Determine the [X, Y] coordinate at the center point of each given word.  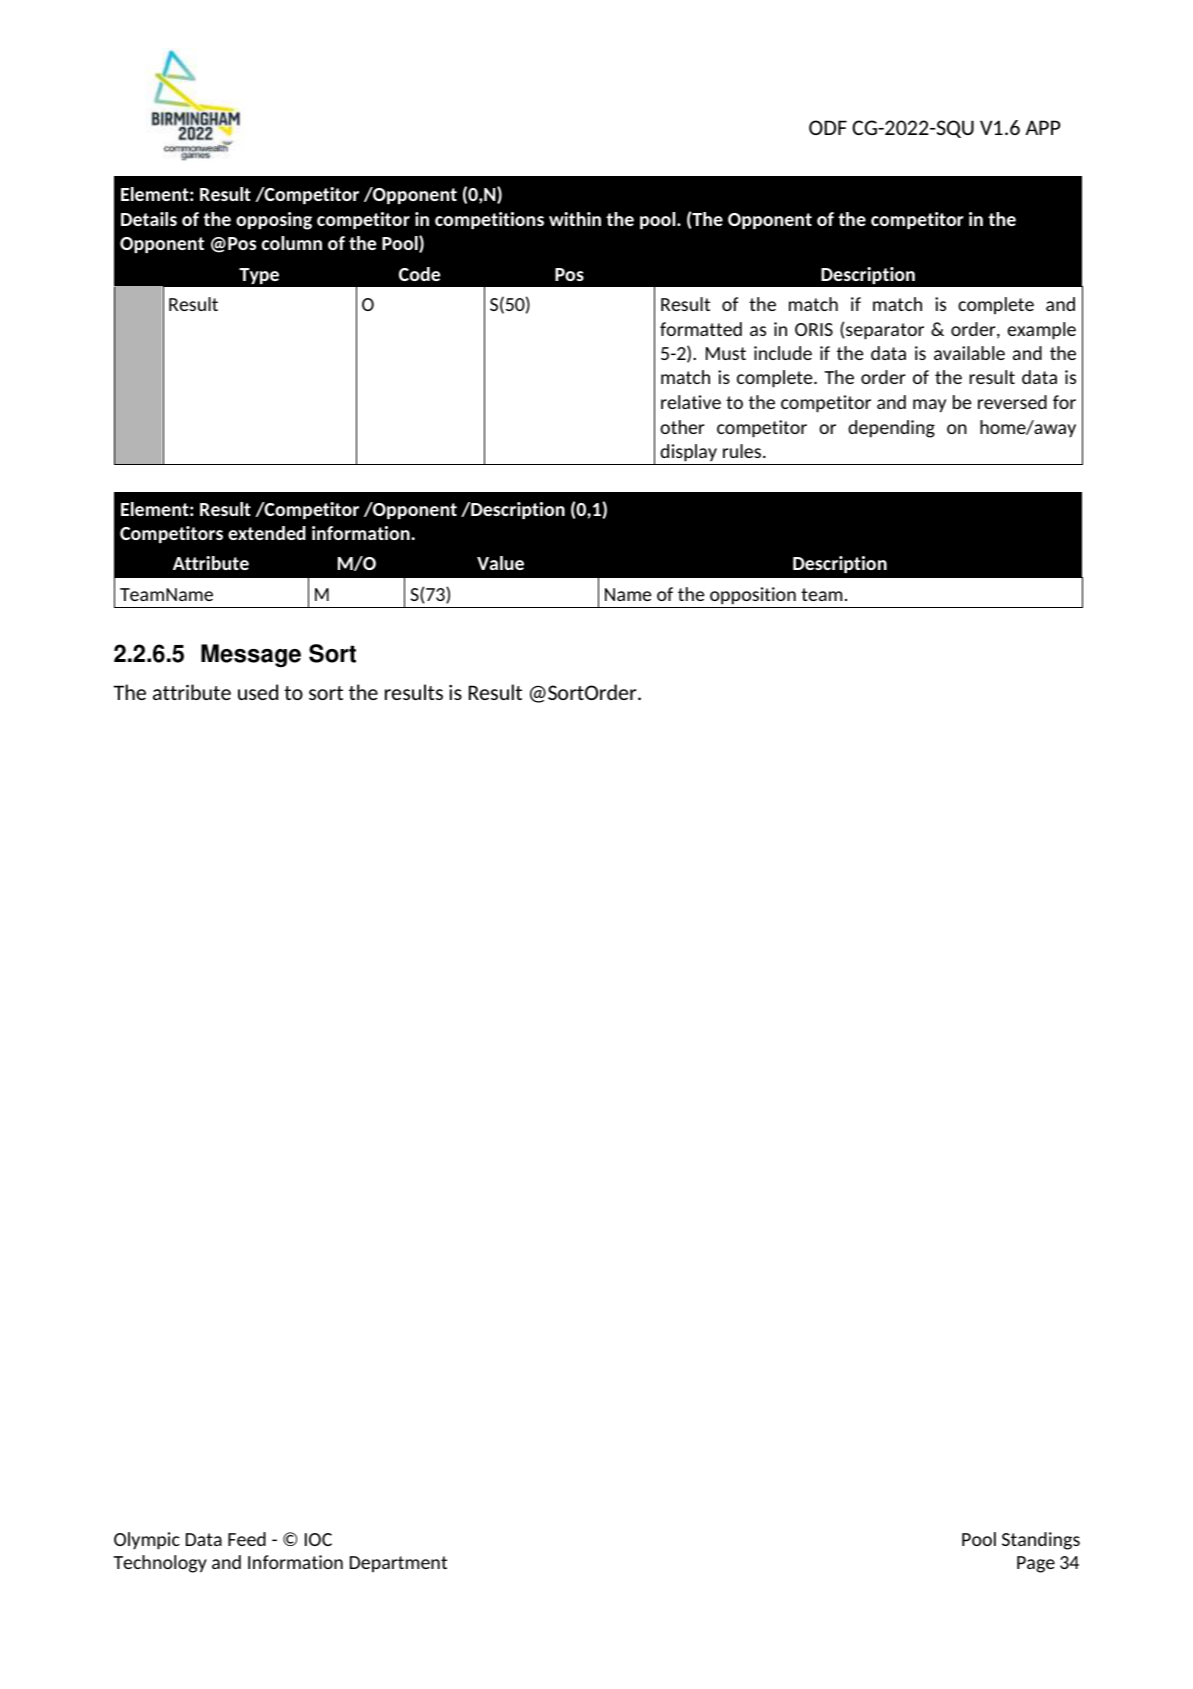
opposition [753, 596]
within [575, 219]
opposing [274, 221]
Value [500, 563]
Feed [247, 1539]
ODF [828, 127]
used [258, 692]
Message [251, 656]
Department [398, 1564]
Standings [1041, 1541]
